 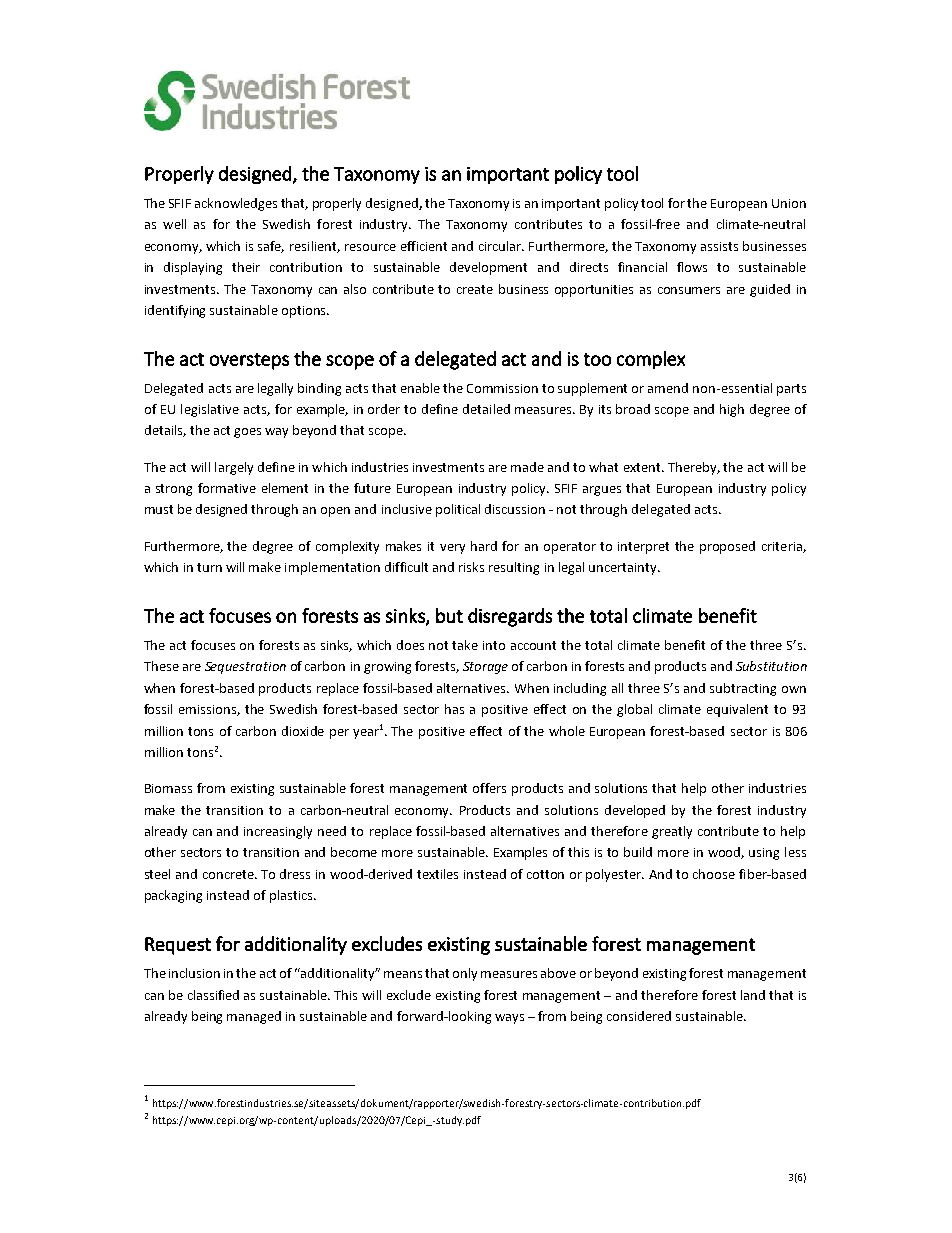 What do you see at coordinates (501, 246) in the screenshot?
I see `circular` at bounding box center [501, 246].
